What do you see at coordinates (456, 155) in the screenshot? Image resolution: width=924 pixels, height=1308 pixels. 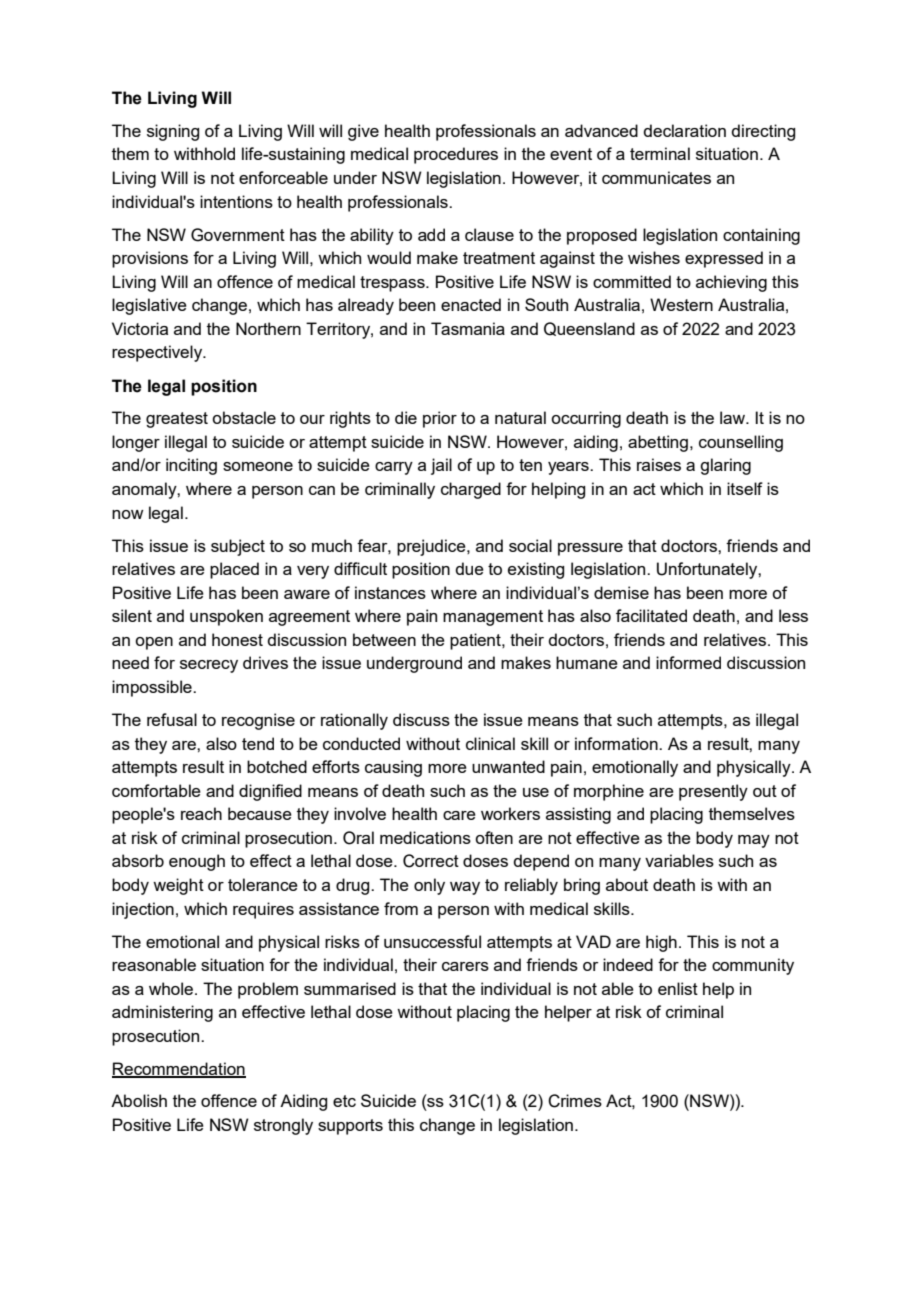 I see `procedures` at bounding box center [456, 155].
